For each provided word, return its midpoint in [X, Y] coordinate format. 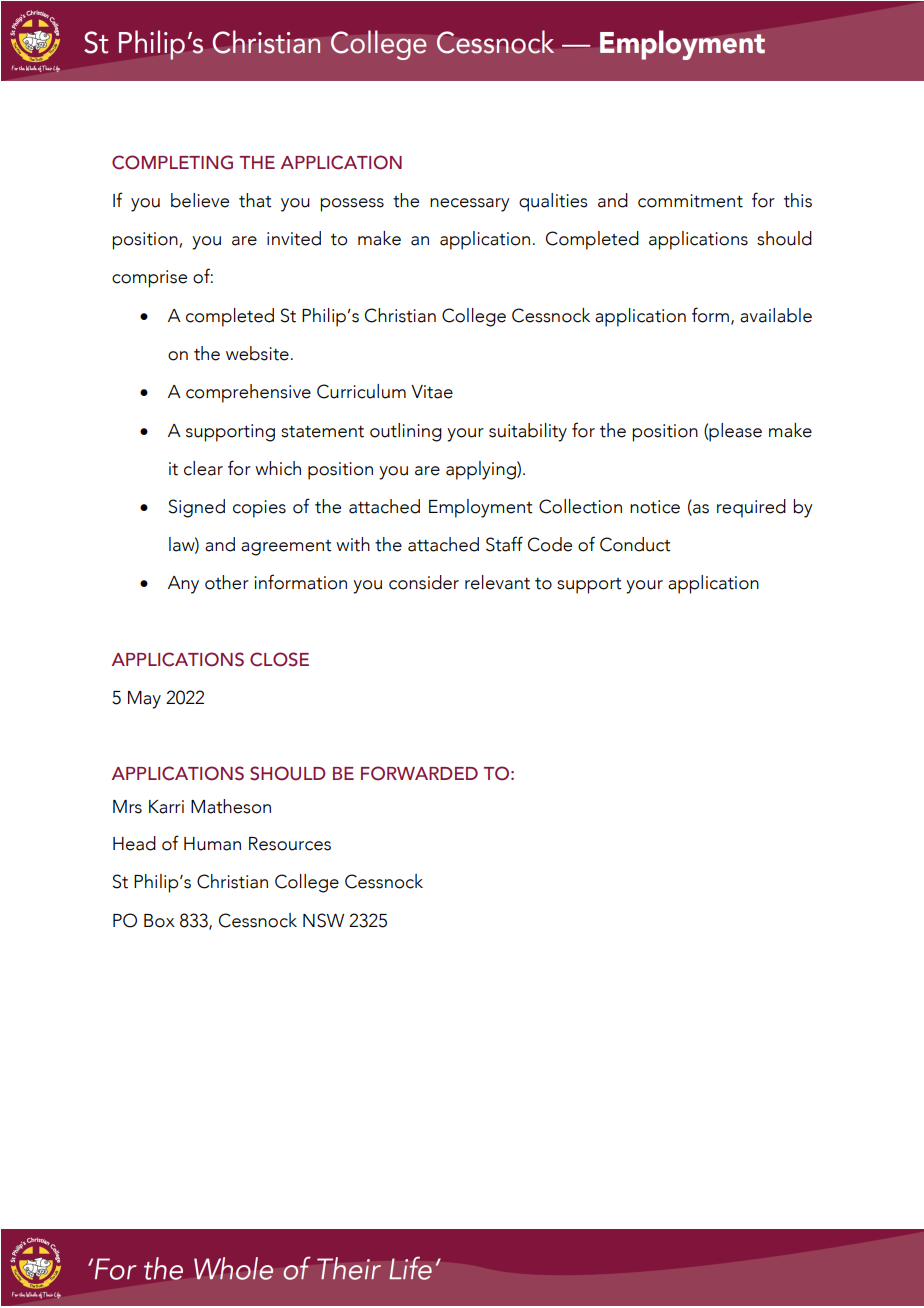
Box [159, 921]
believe [200, 200]
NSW [323, 920]
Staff [504, 544]
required [751, 508]
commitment [690, 201]
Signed [196, 508]
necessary [470, 205]
